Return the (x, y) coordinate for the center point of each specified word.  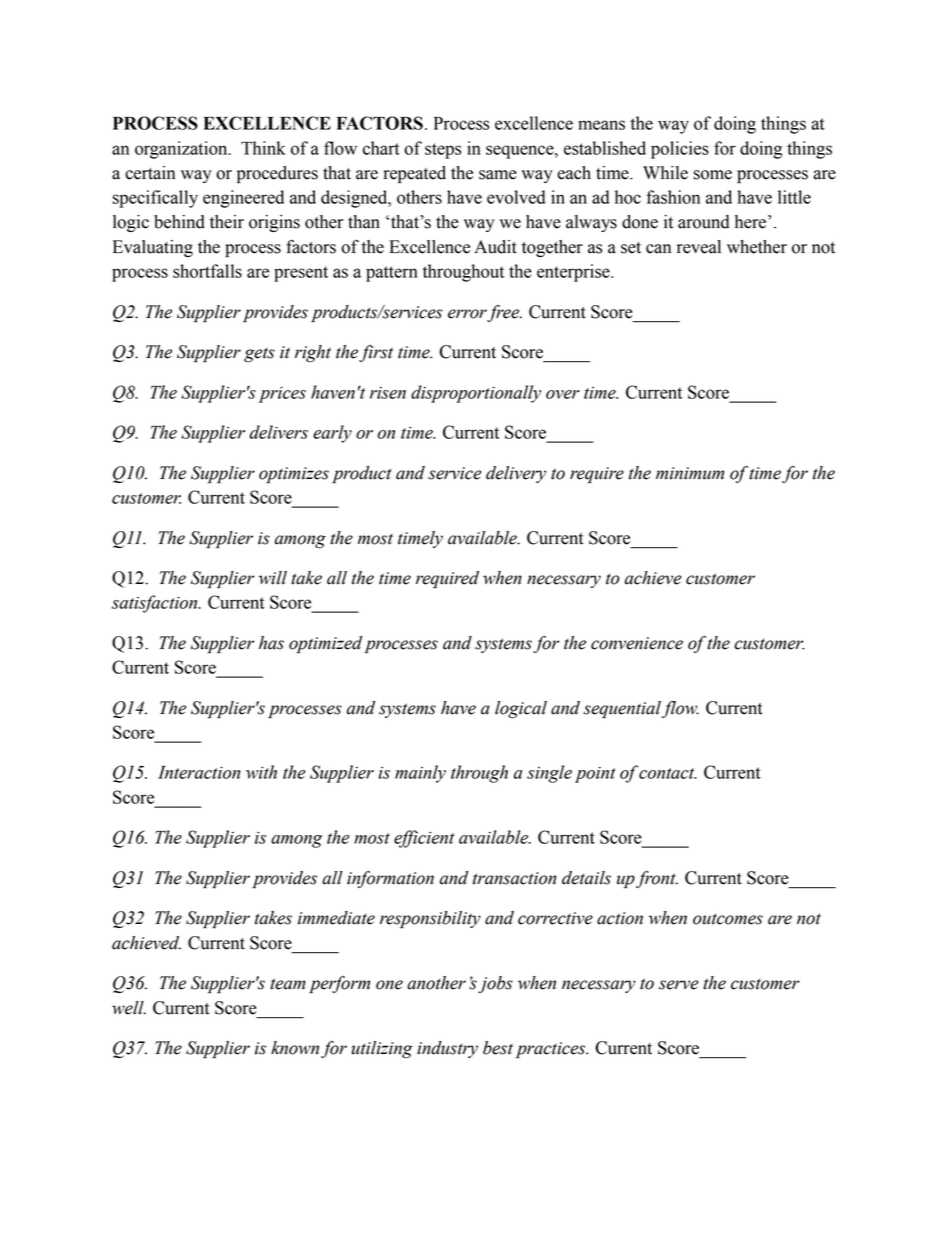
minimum (690, 473)
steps (443, 151)
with (261, 772)
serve (678, 985)
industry (447, 1049)
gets (259, 355)
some (712, 175)
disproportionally (476, 394)
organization (182, 150)
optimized (325, 644)
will (273, 578)
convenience (637, 643)
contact (668, 773)
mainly (420, 774)
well (129, 1008)
